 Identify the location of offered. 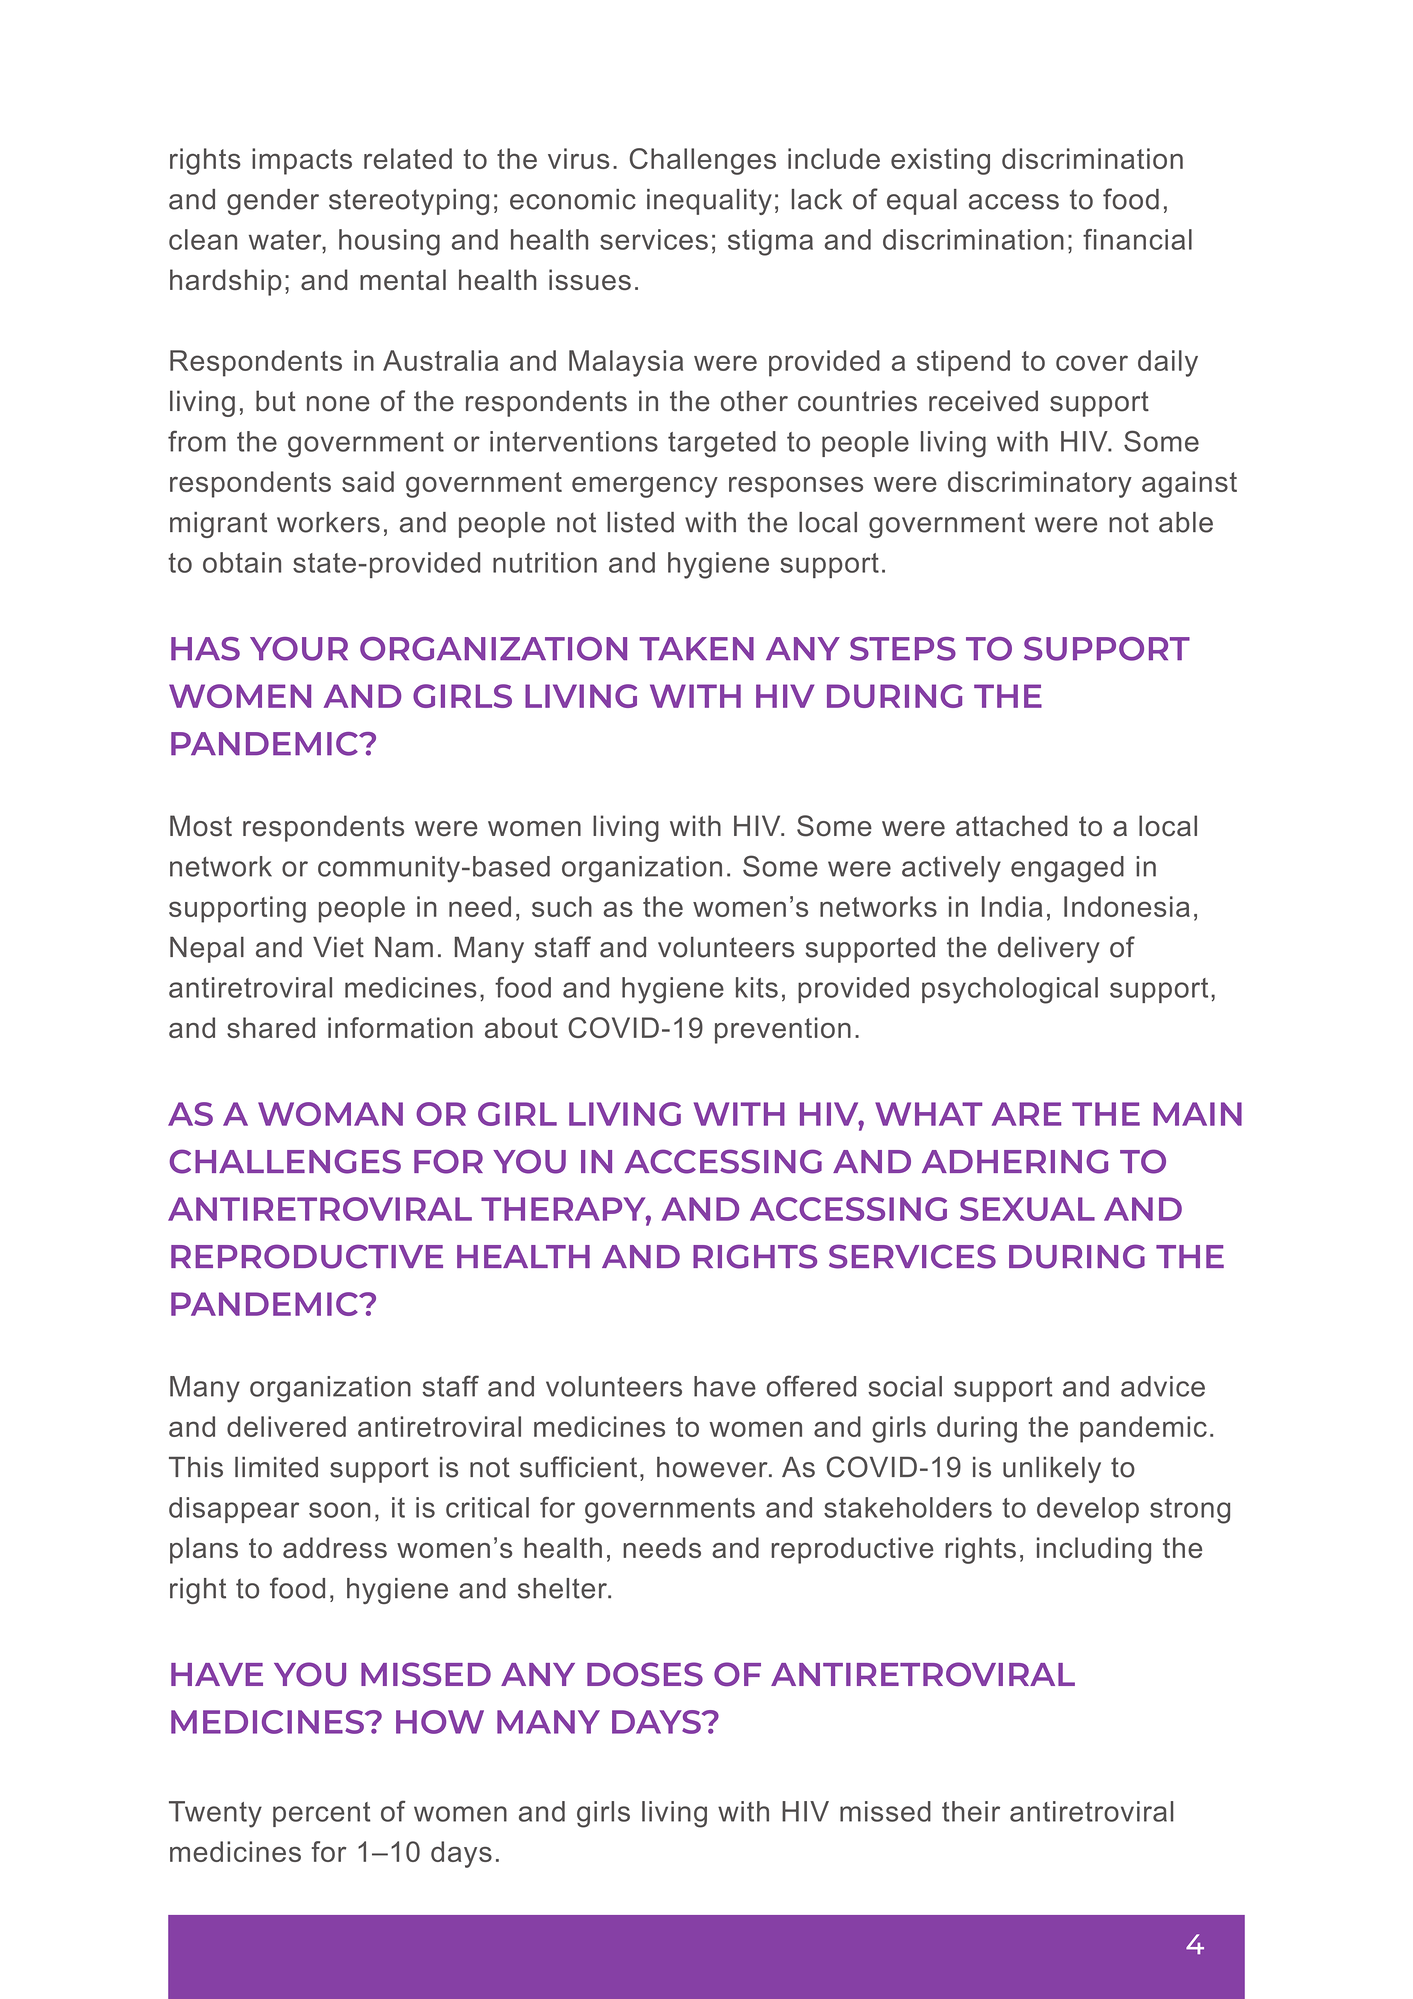
(811, 1386).
